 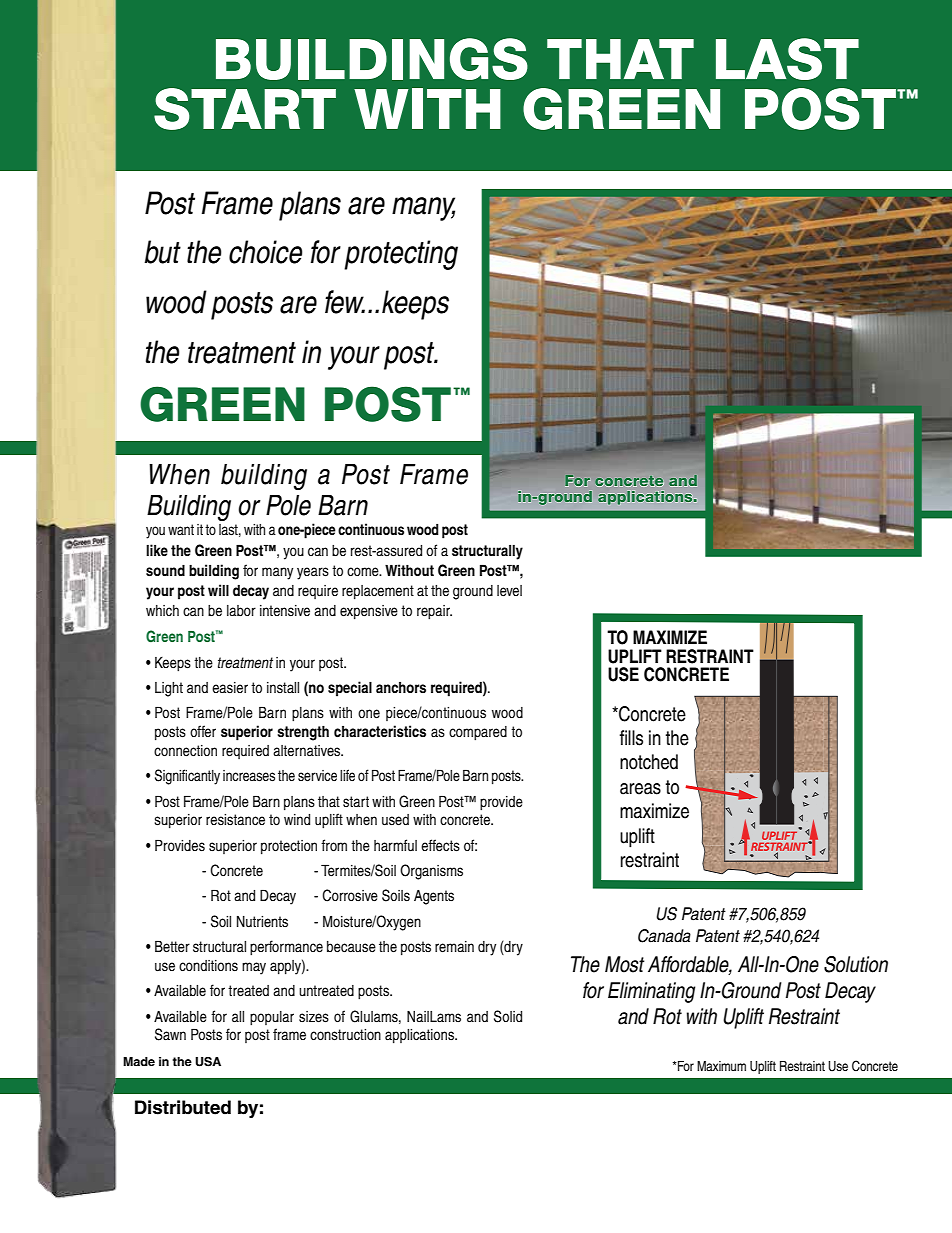 I want to click on Solid, so click(x=508, y=1016).
